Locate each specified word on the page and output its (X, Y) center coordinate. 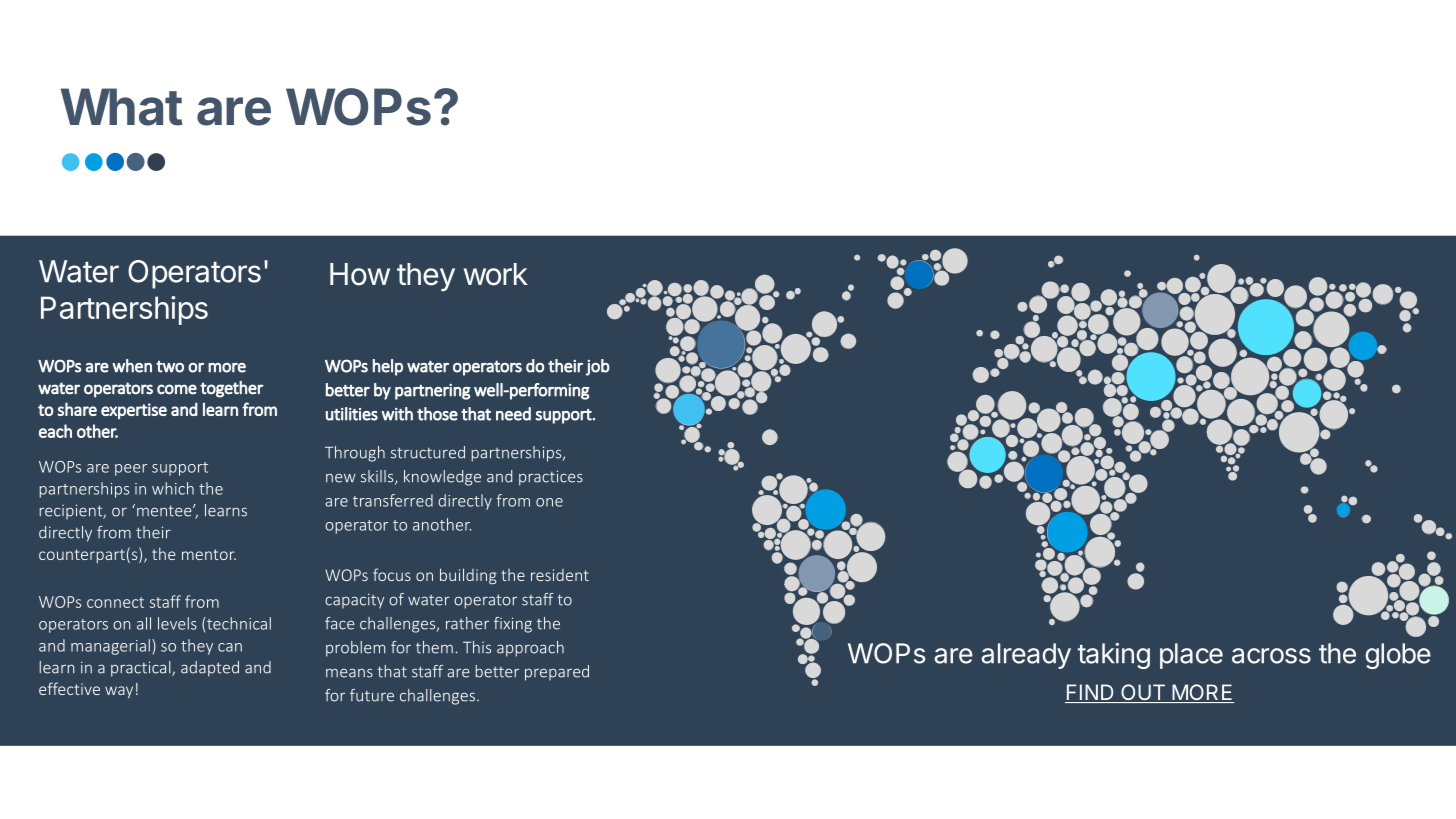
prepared (557, 673)
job (598, 367)
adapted (210, 669)
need (513, 414)
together (231, 389)
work (496, 274)
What (121, 107)
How (360, 274)
